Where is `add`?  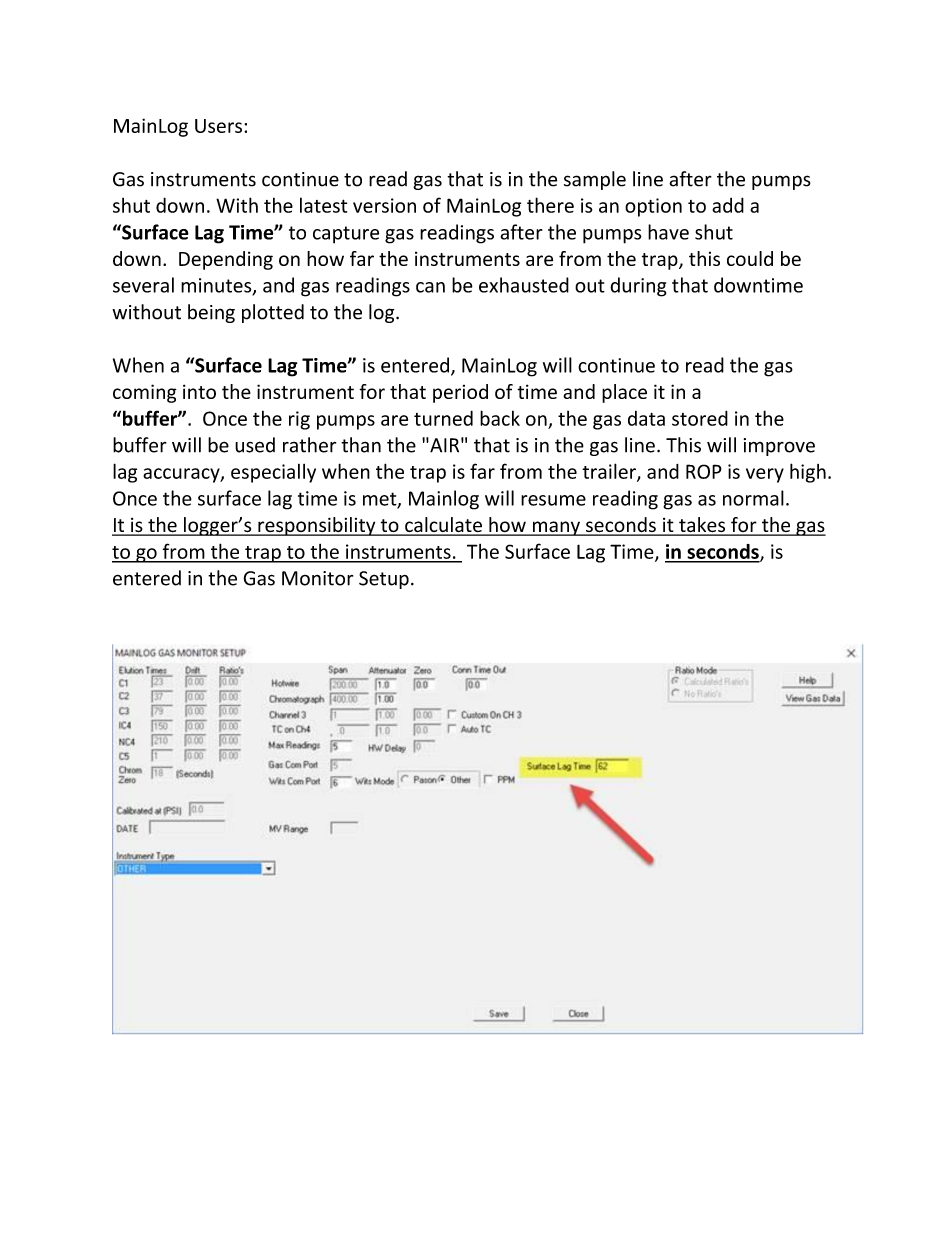 add is located at coordinates (728, 205).
